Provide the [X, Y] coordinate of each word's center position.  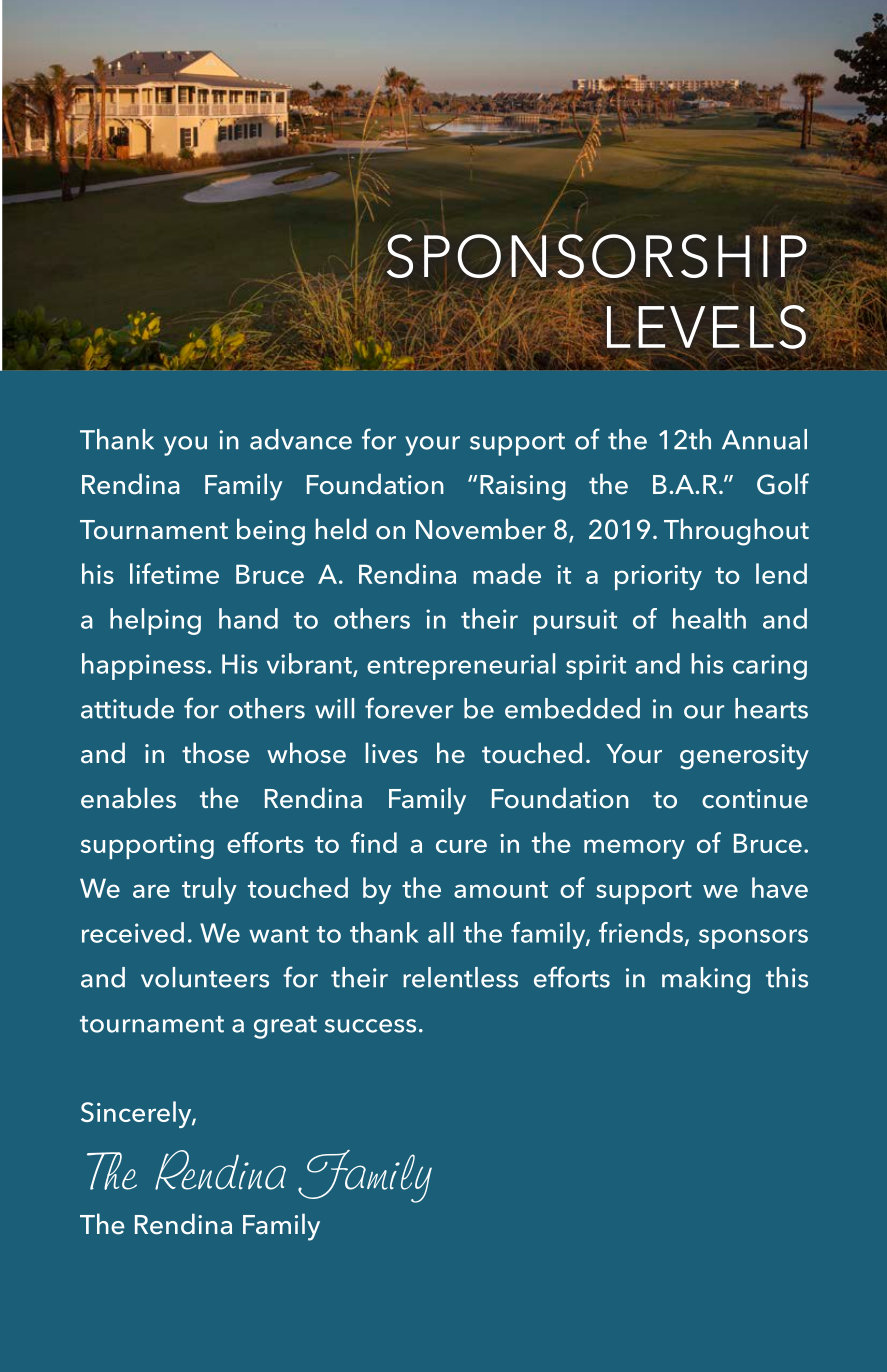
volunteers [205, 977]
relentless [460, 977]
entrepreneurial [461, 666]
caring [770, 667]
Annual [764, 439]
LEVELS [706, 327]
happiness [143, 666]
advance [301, 439]
